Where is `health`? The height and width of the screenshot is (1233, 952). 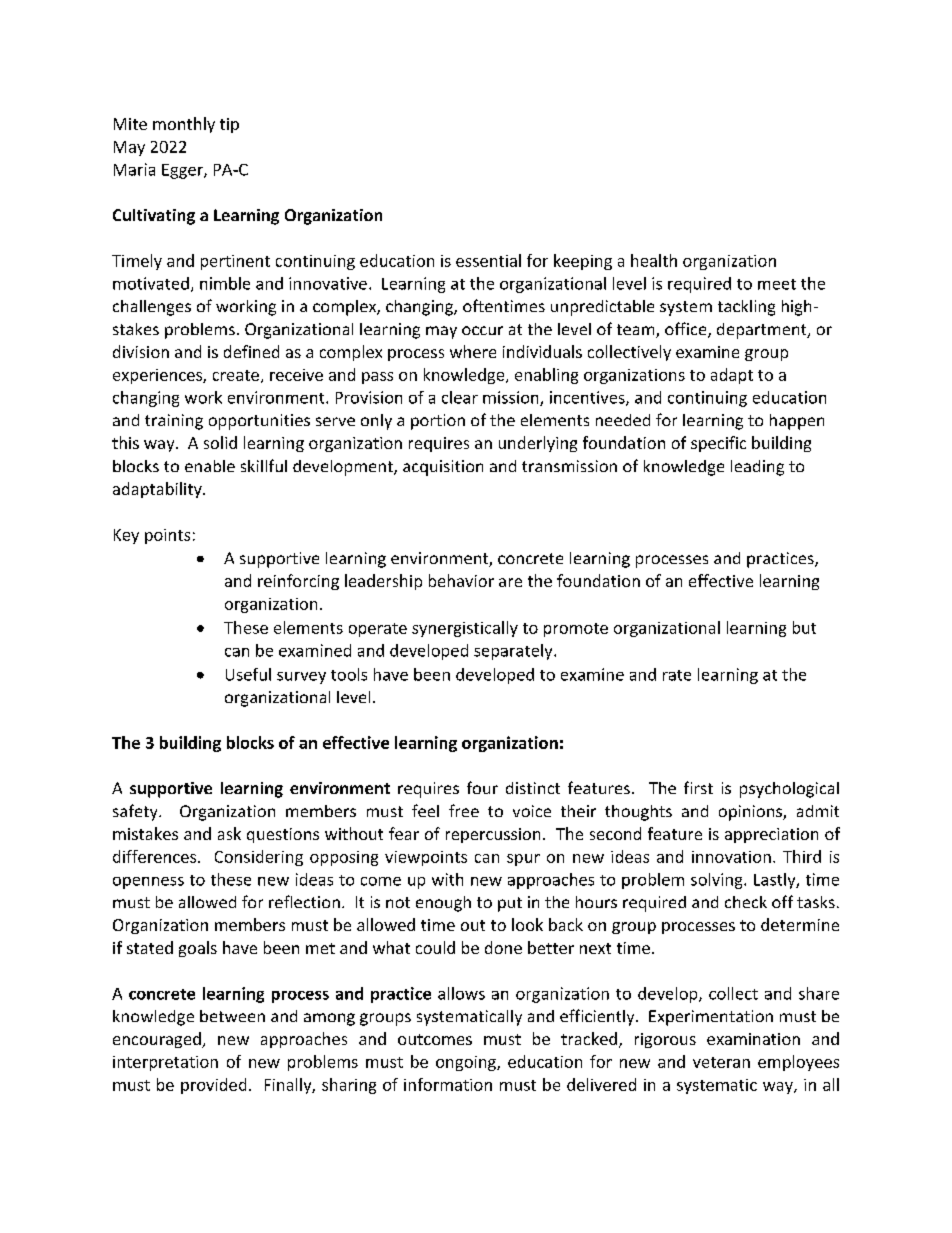
health is located at coordinates (654, 260).
